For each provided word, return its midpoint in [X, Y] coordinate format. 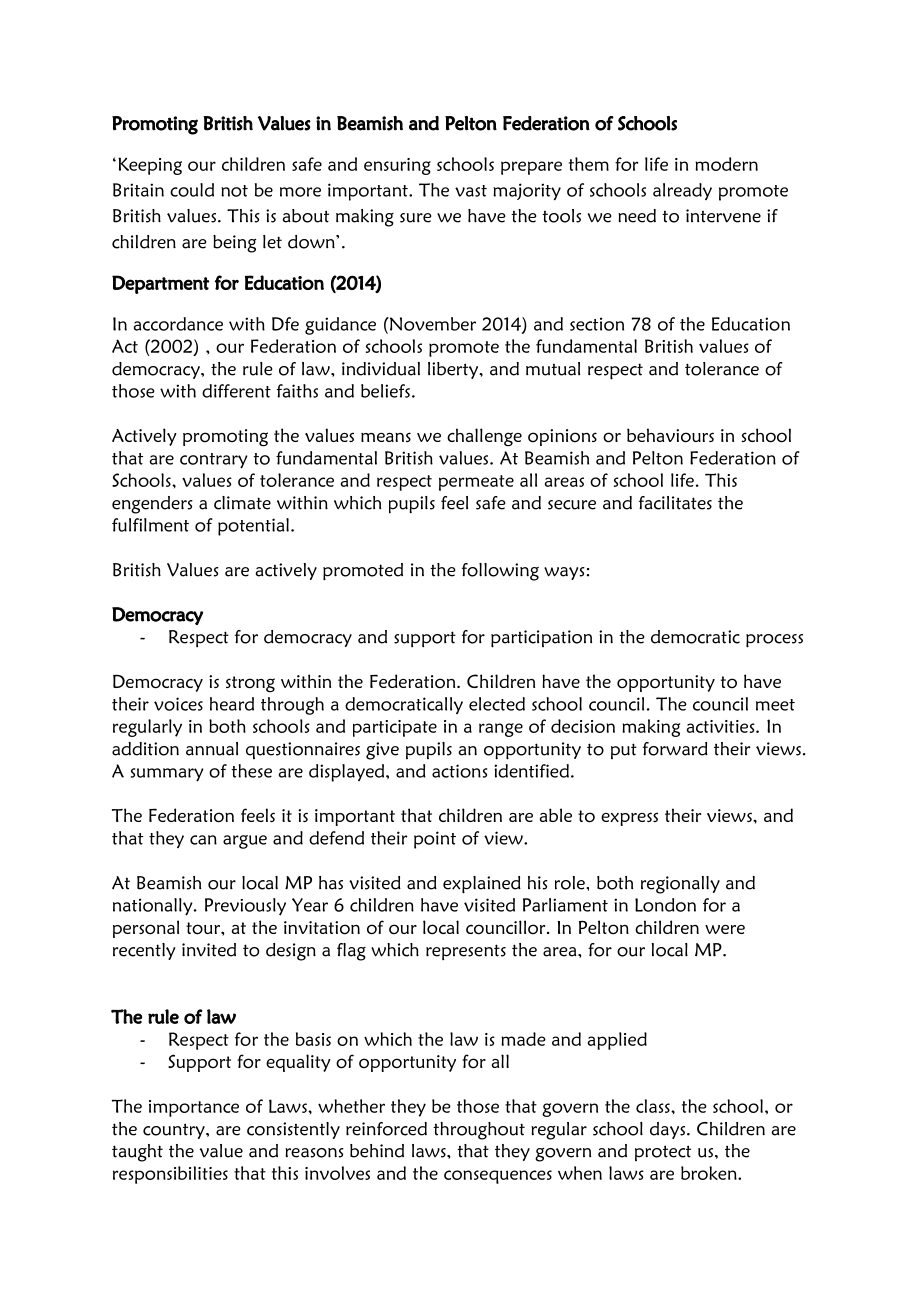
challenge [484, 437]
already [682, 191]
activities [722, 726]
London [665, 905]
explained [482, 885]
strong [250, 684]
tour [204, 928]
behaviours [670, 435]
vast [471, 191]
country [175, 1131]
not [234, 191]
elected [497, 704]
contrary [214, 461]
